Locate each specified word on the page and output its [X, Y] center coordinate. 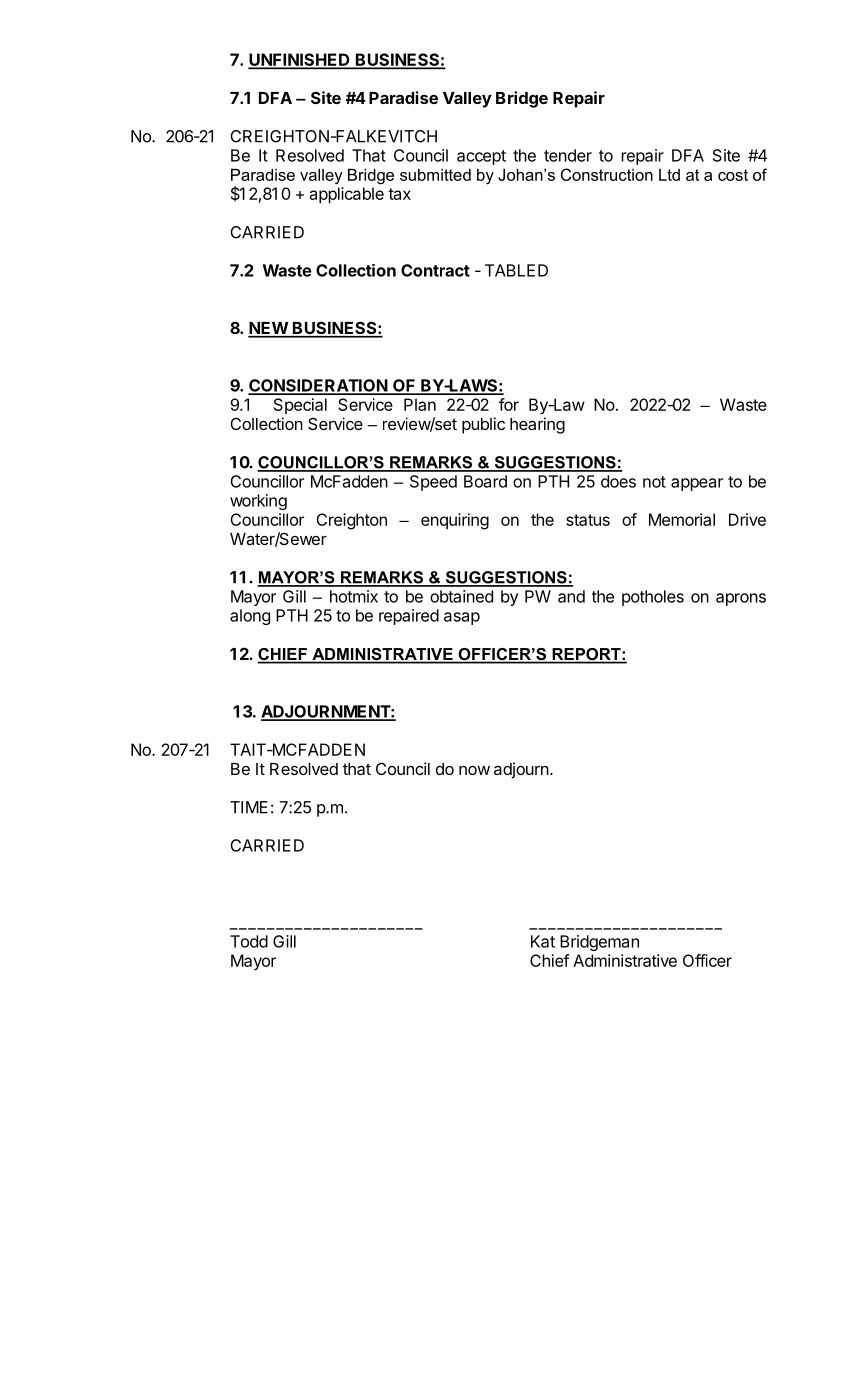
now [474, 770]
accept [481, 157]
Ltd [669, 175]
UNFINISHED [300, 60]
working [258, 502]
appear [697, 484]
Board [485, 481]
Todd [249, 941]
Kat [543, 941]
